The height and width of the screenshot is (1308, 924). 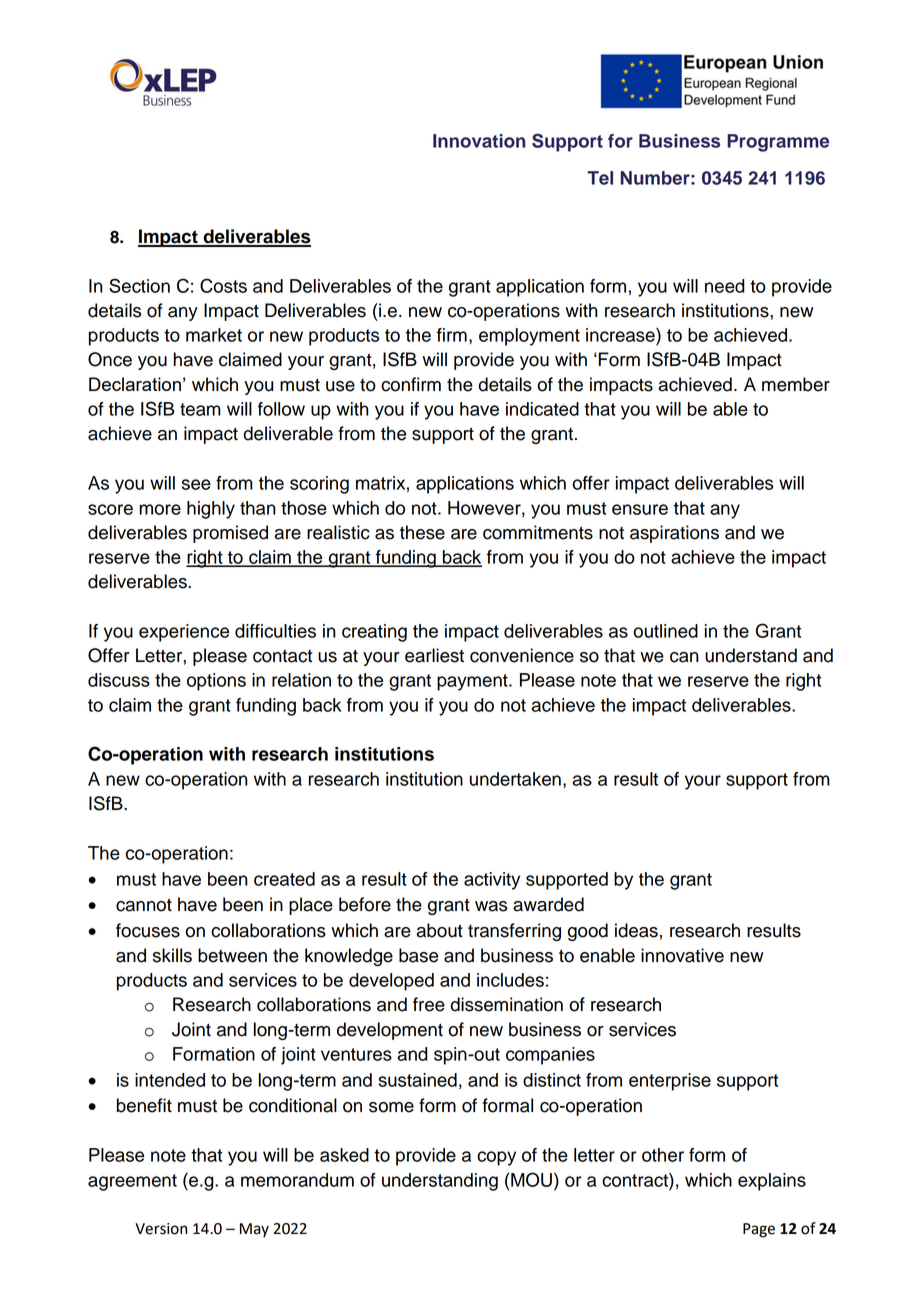 I want to click on skills, so click(x=172, y=955).
